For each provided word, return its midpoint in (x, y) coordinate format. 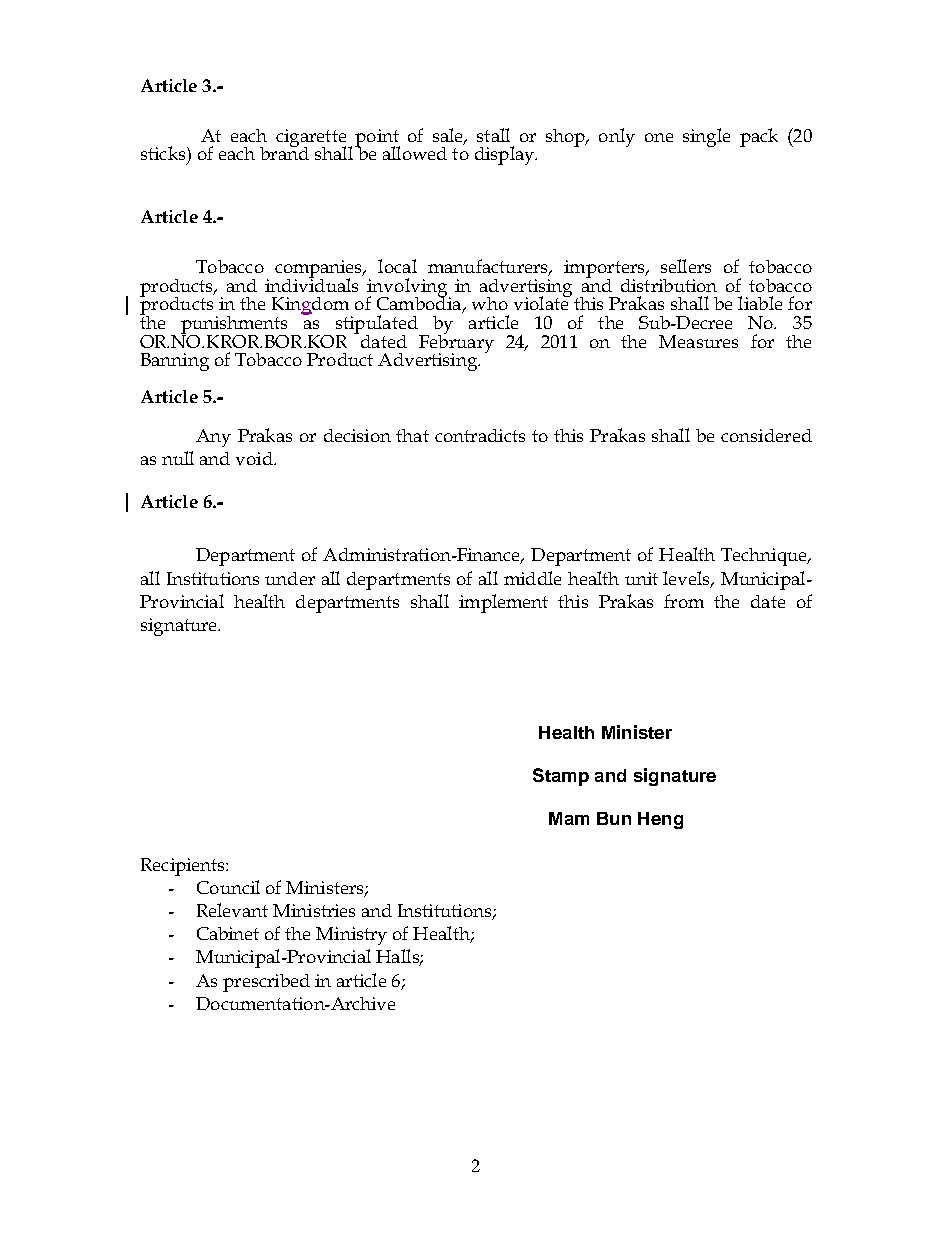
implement (503, 603)
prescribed (266, 983)
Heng (660, 820)
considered (766, 435)
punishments (234, 326)
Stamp (561, 777)
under (290, 578)
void (255, 458)
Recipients (184, 867)
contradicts (480, 435)
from (684, 601)
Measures (698, 341)
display (506, 155)
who (490, 303)
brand (284, 152)
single (706, 137)
